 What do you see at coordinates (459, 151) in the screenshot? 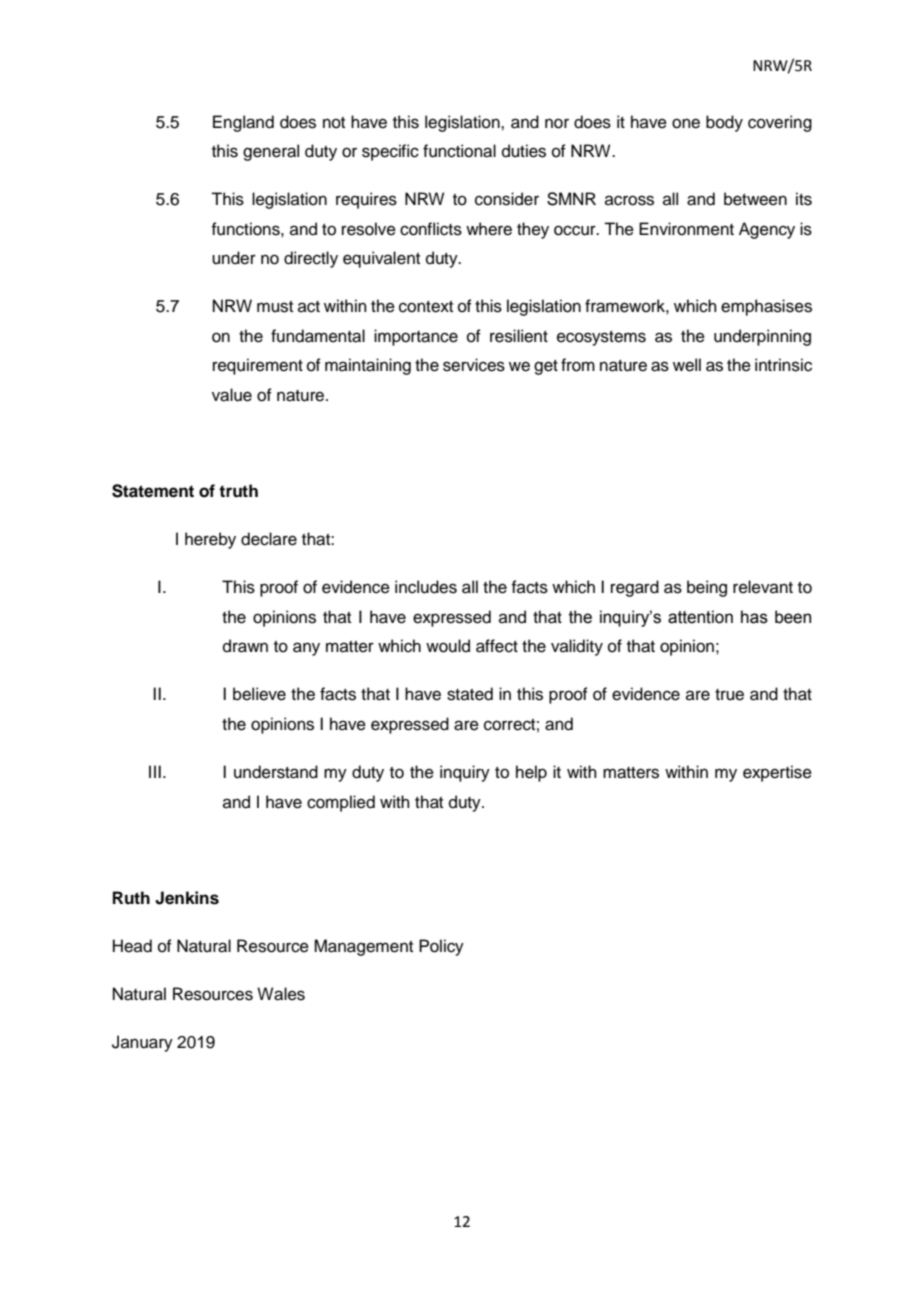
I see `functional` at bounding box center [459, 151].
